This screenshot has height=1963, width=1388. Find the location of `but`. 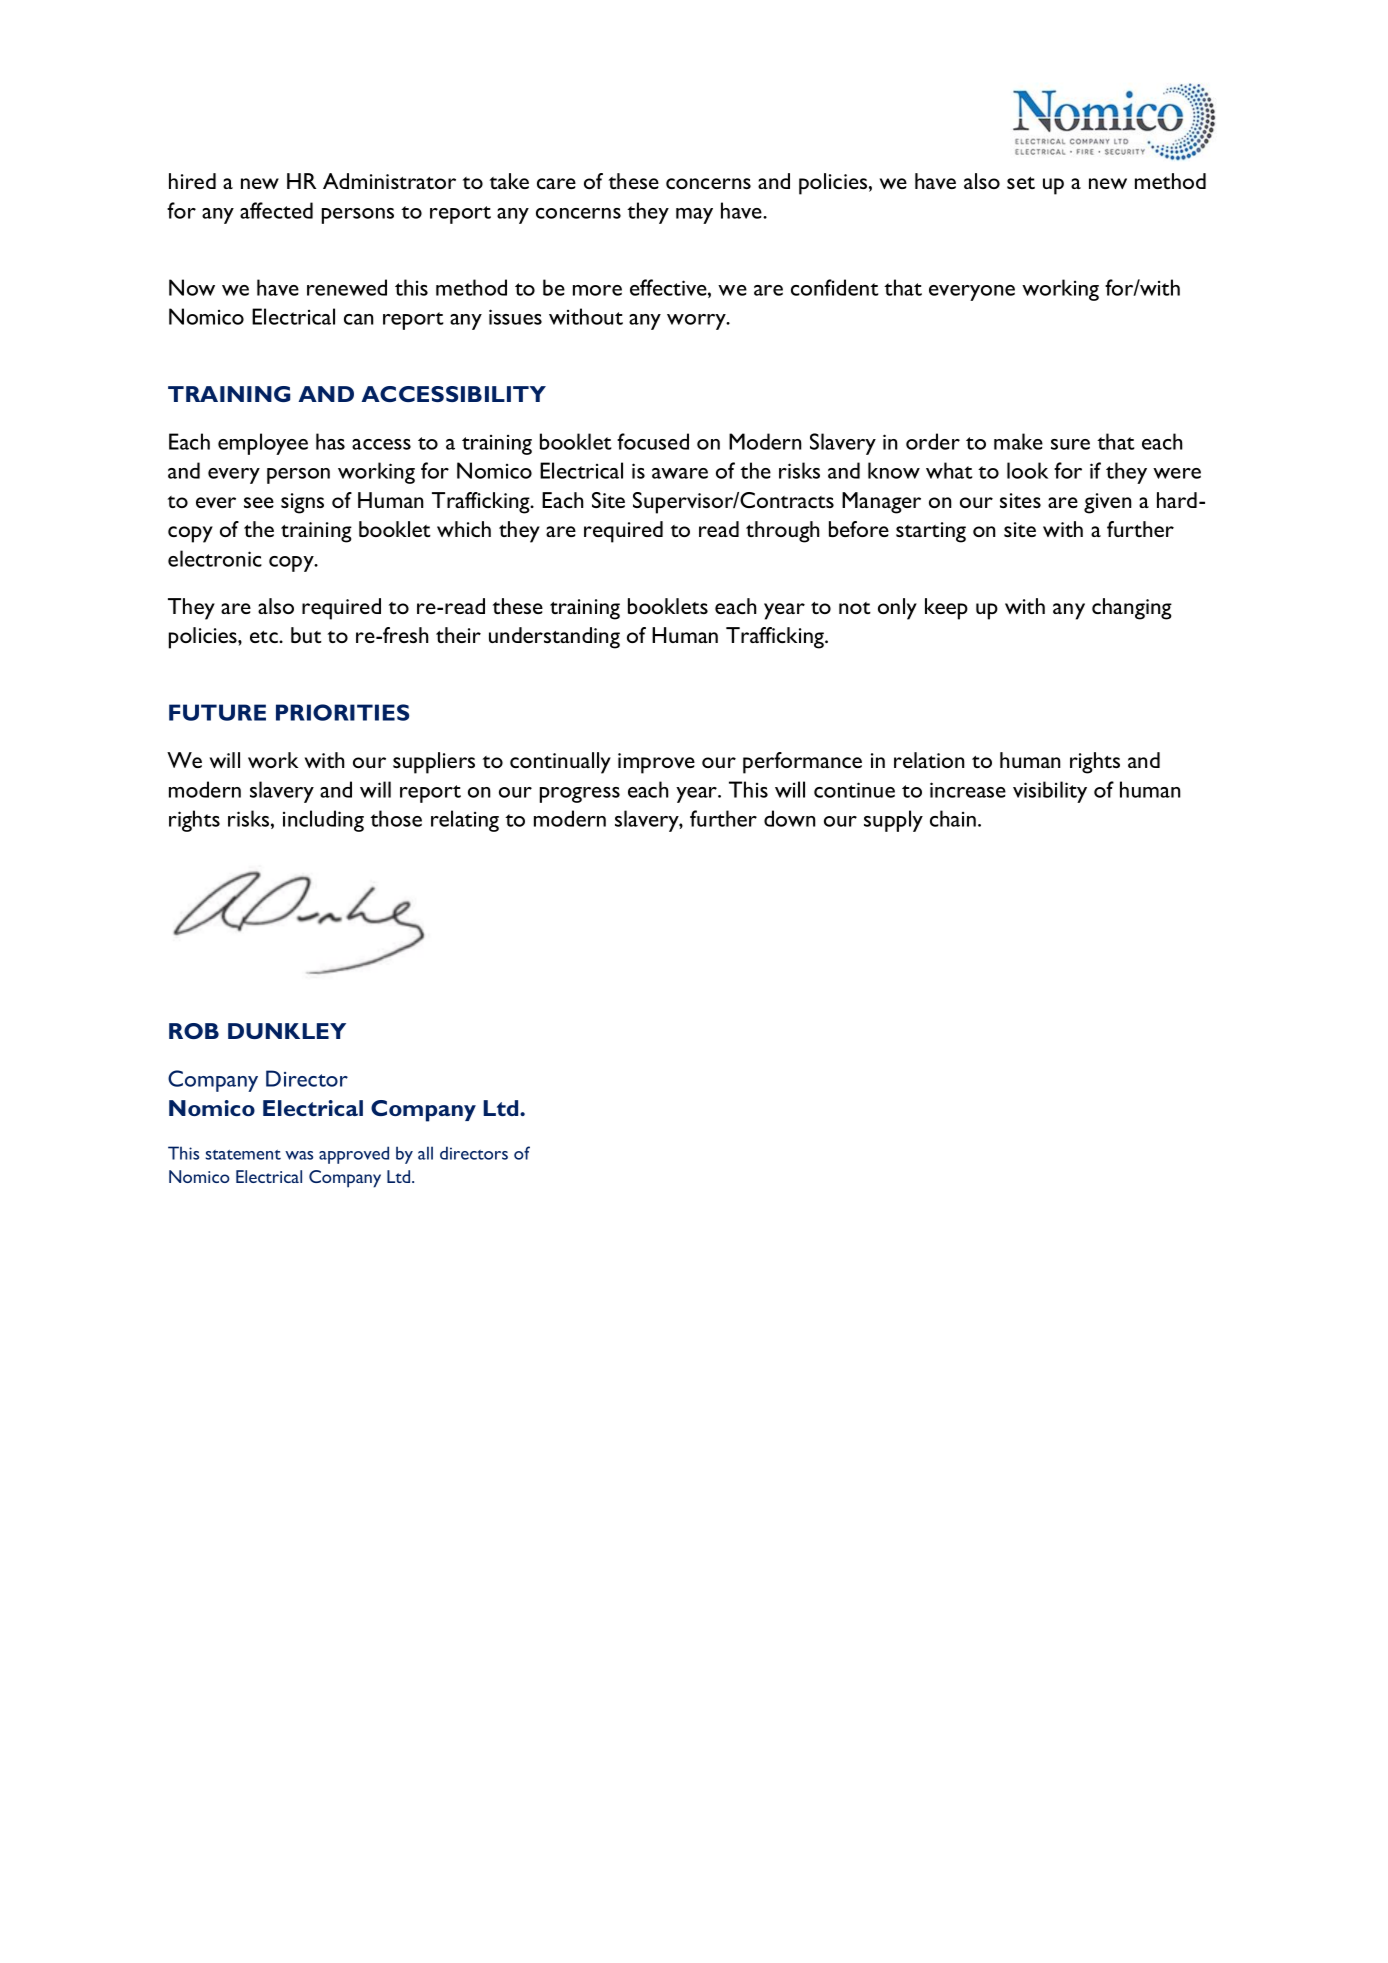

but is located at coordinates (306, 635).
